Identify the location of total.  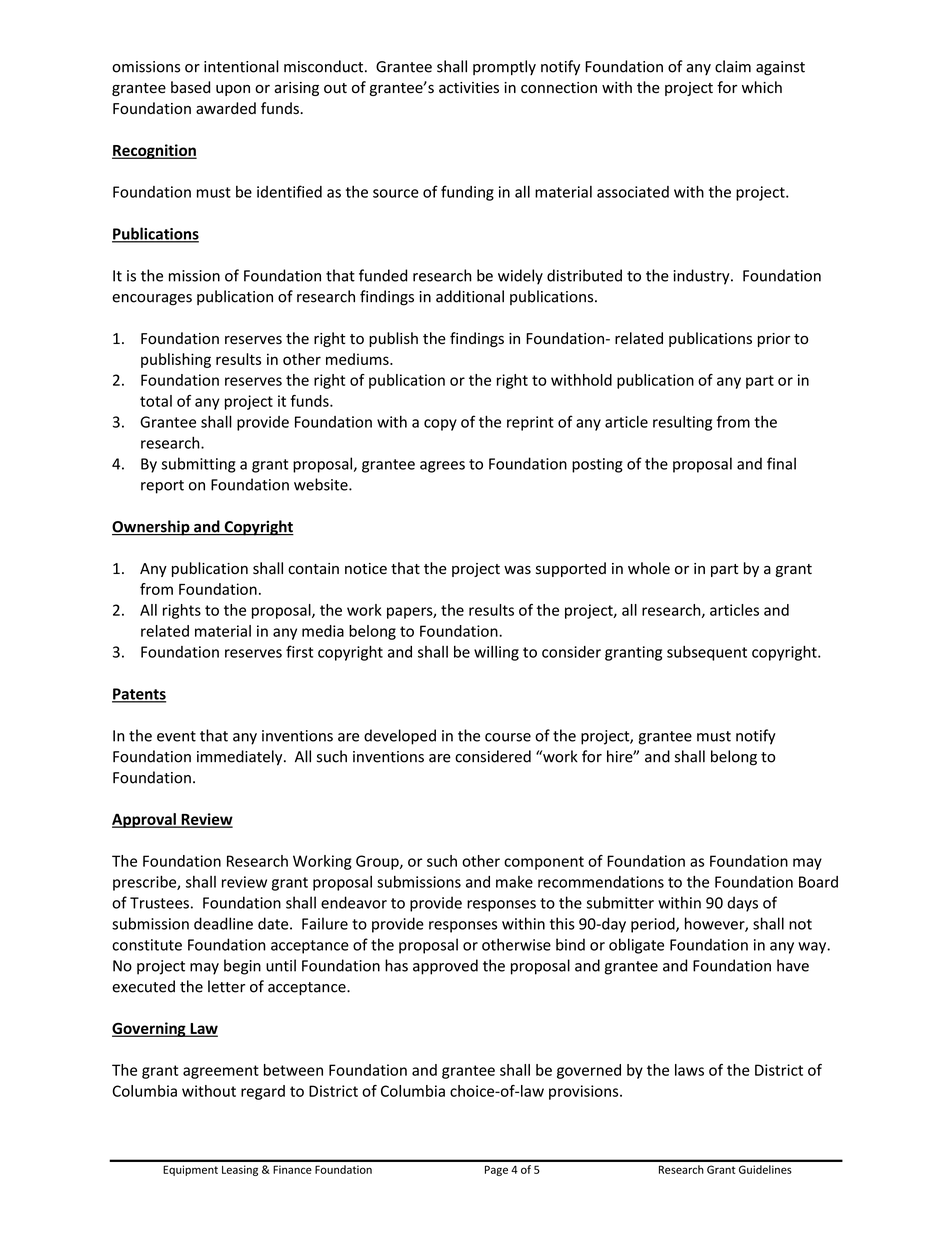
(156, 401).
